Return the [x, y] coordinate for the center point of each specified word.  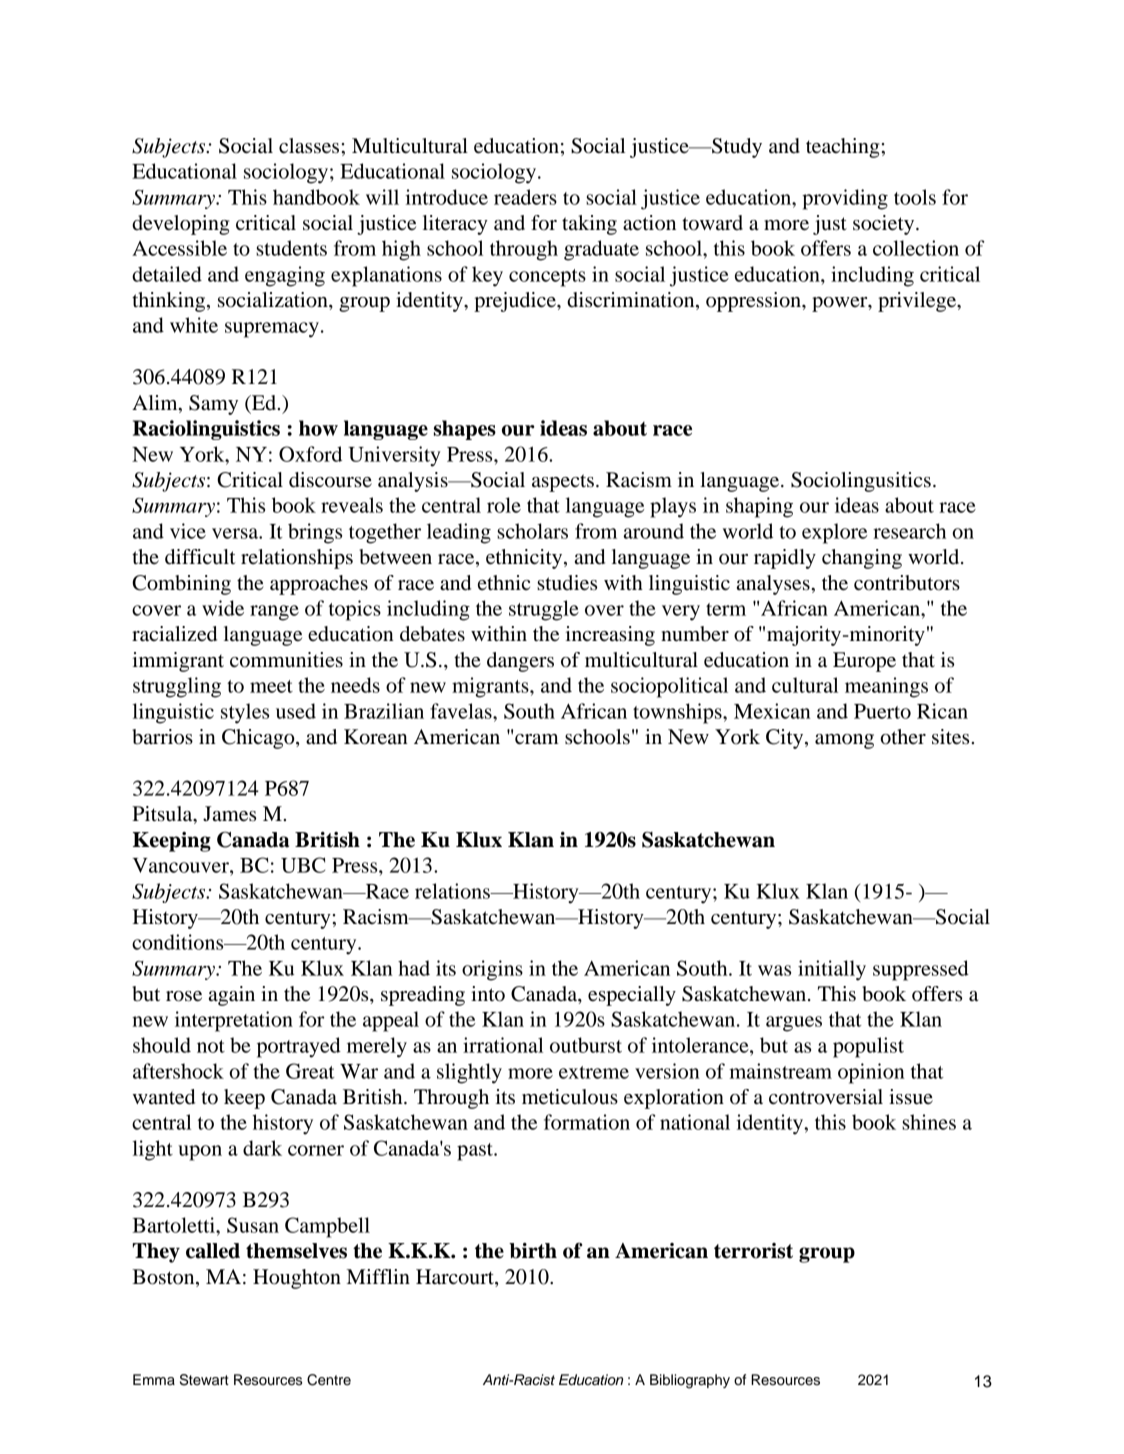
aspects [563, 483]
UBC [303, 865]
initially [832, 970]
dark [262, 1148]
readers [525, 197]
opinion [871, 1073]
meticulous [570, 1097]
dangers [520, 662]
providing [845, 199]
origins [492, 970]
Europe [864, 662]
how [318, 428]
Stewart [204, 1380]
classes [309, 146]
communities [286, 660]
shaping [759, 507]
